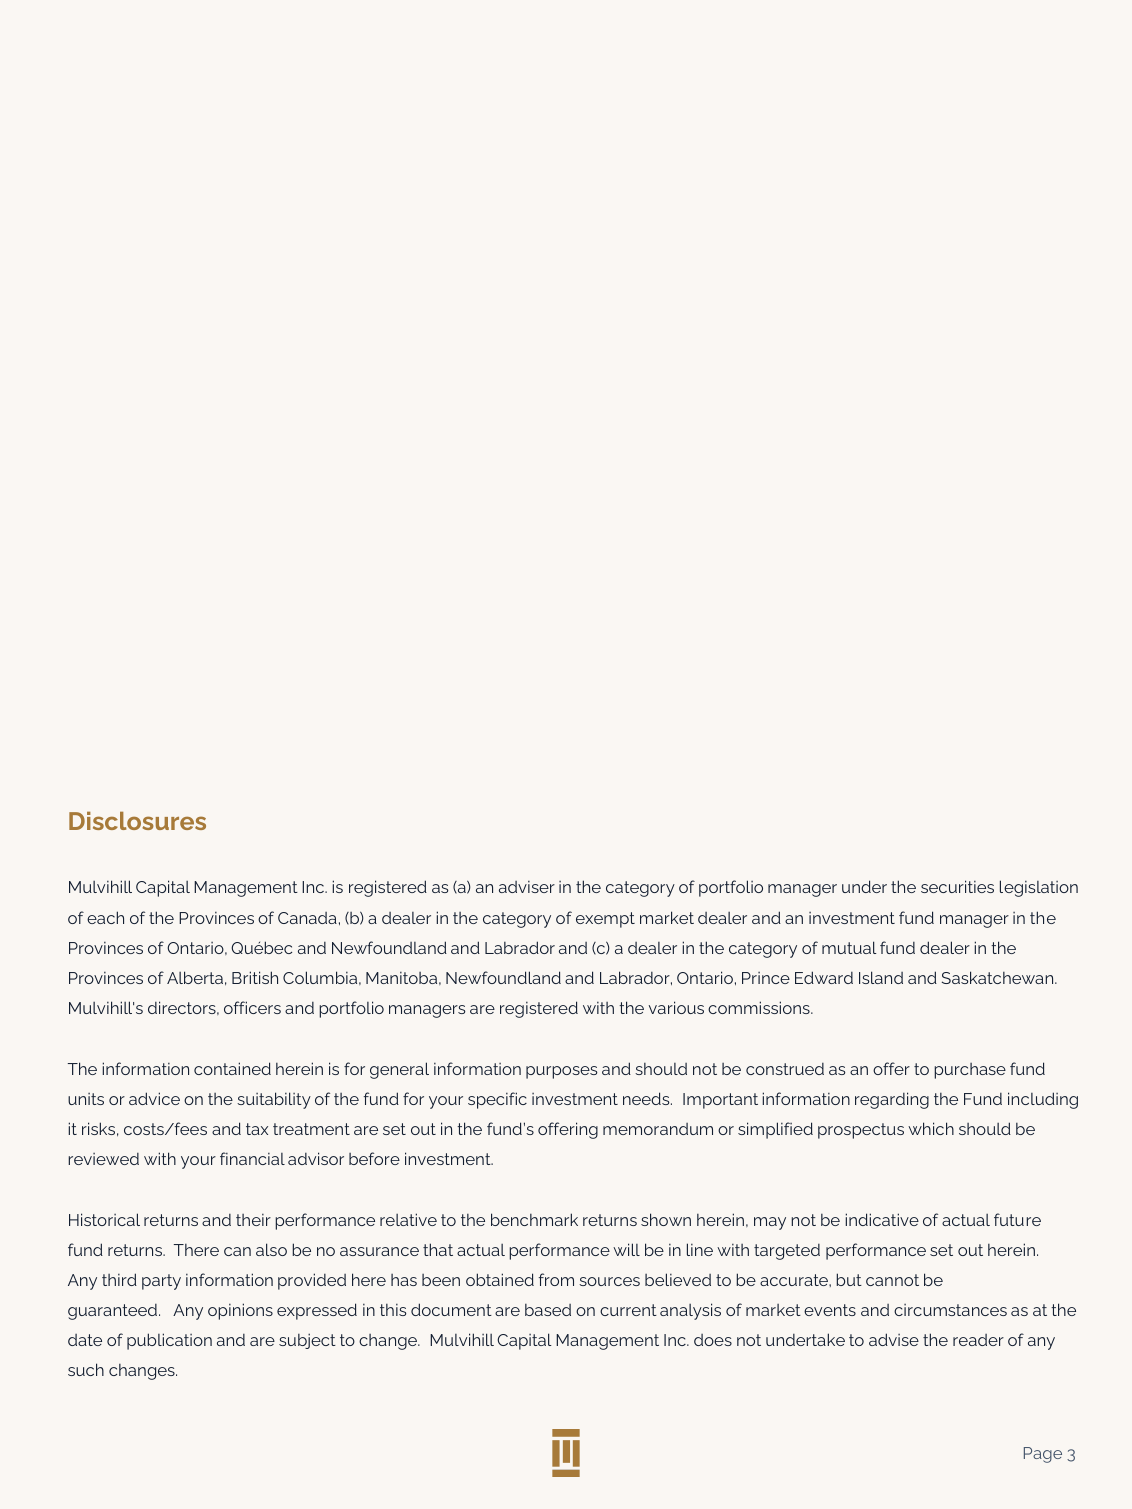 The width and height of the screenshot is (1132, 1509). What do you see at coordinates (957, 886) in the screenshot?
I see `securities` at bounding box center [957, 886].
